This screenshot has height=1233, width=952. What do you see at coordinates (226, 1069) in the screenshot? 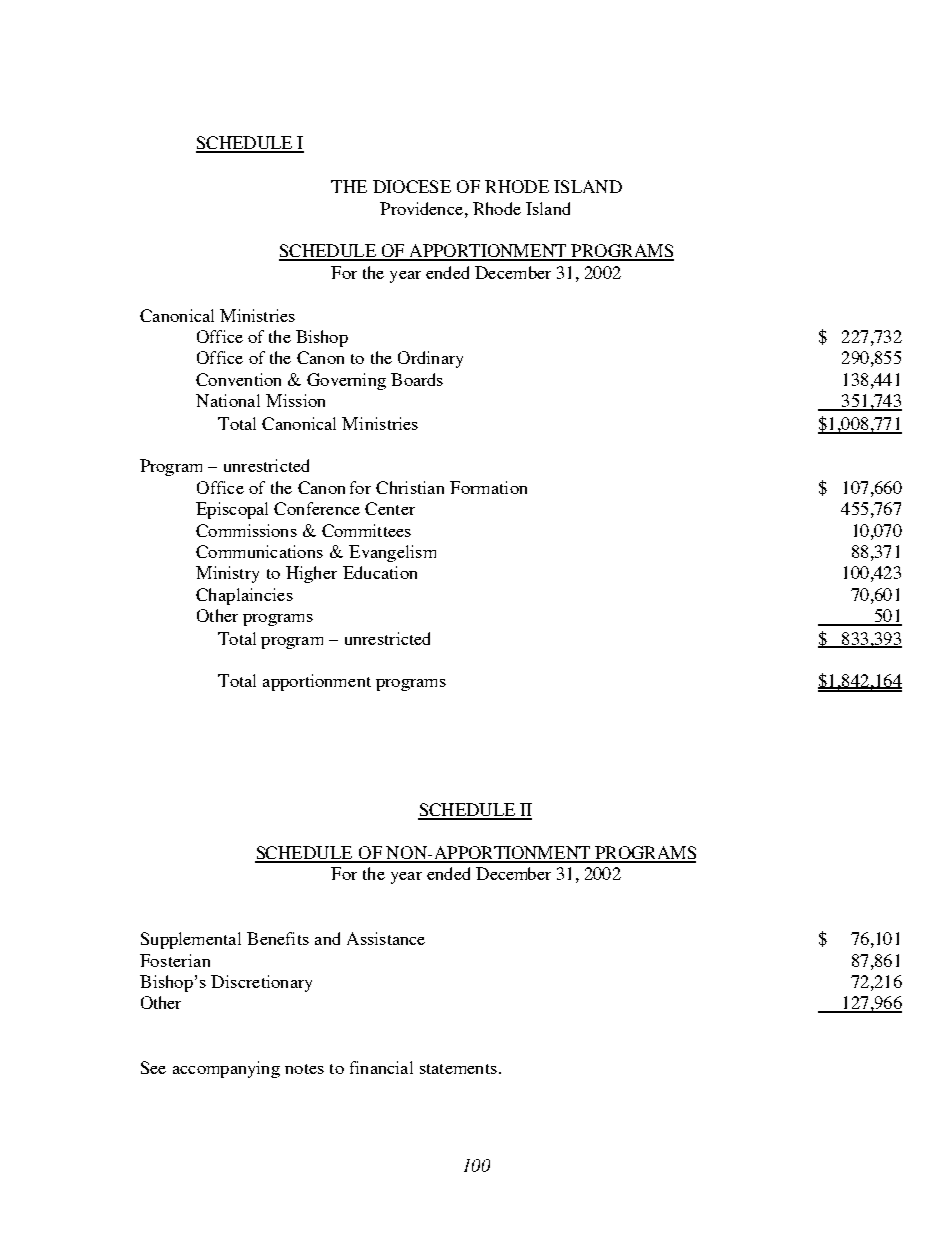
I see `accompanying` at bounding box center [226, 1069].
